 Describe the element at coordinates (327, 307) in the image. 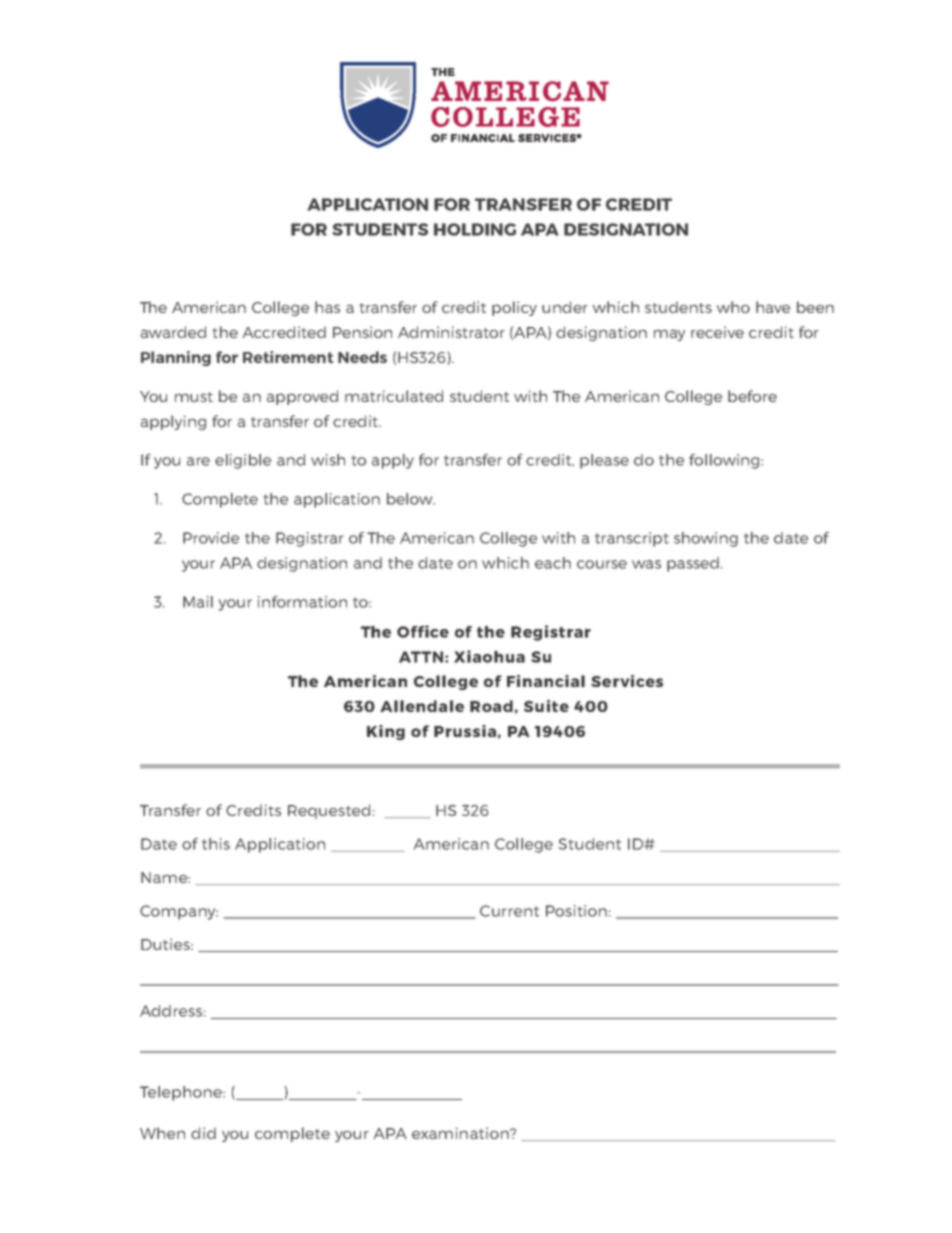

I see `has` at that location.
